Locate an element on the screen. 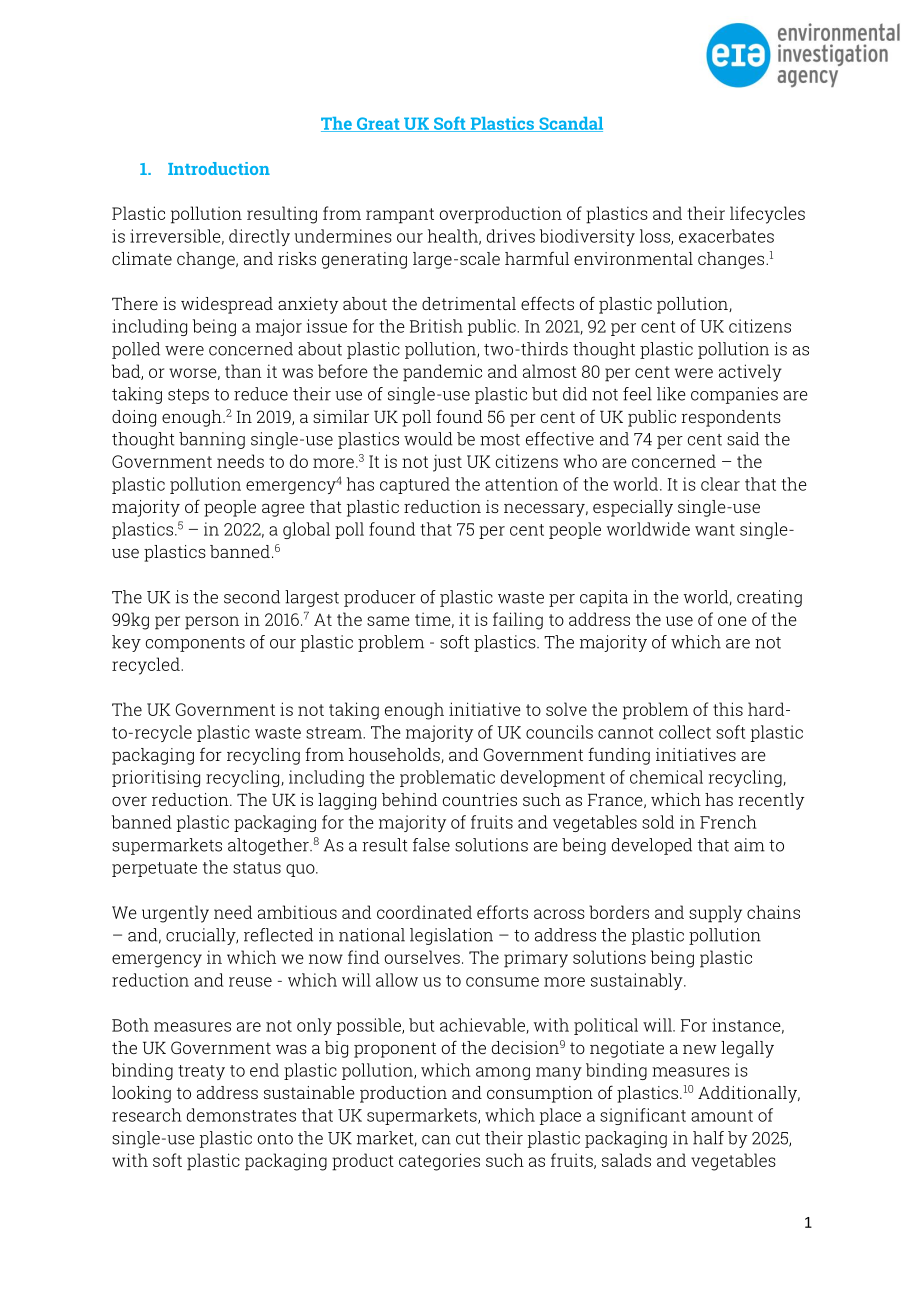  Introduction is located at coordinates (219, 168).
